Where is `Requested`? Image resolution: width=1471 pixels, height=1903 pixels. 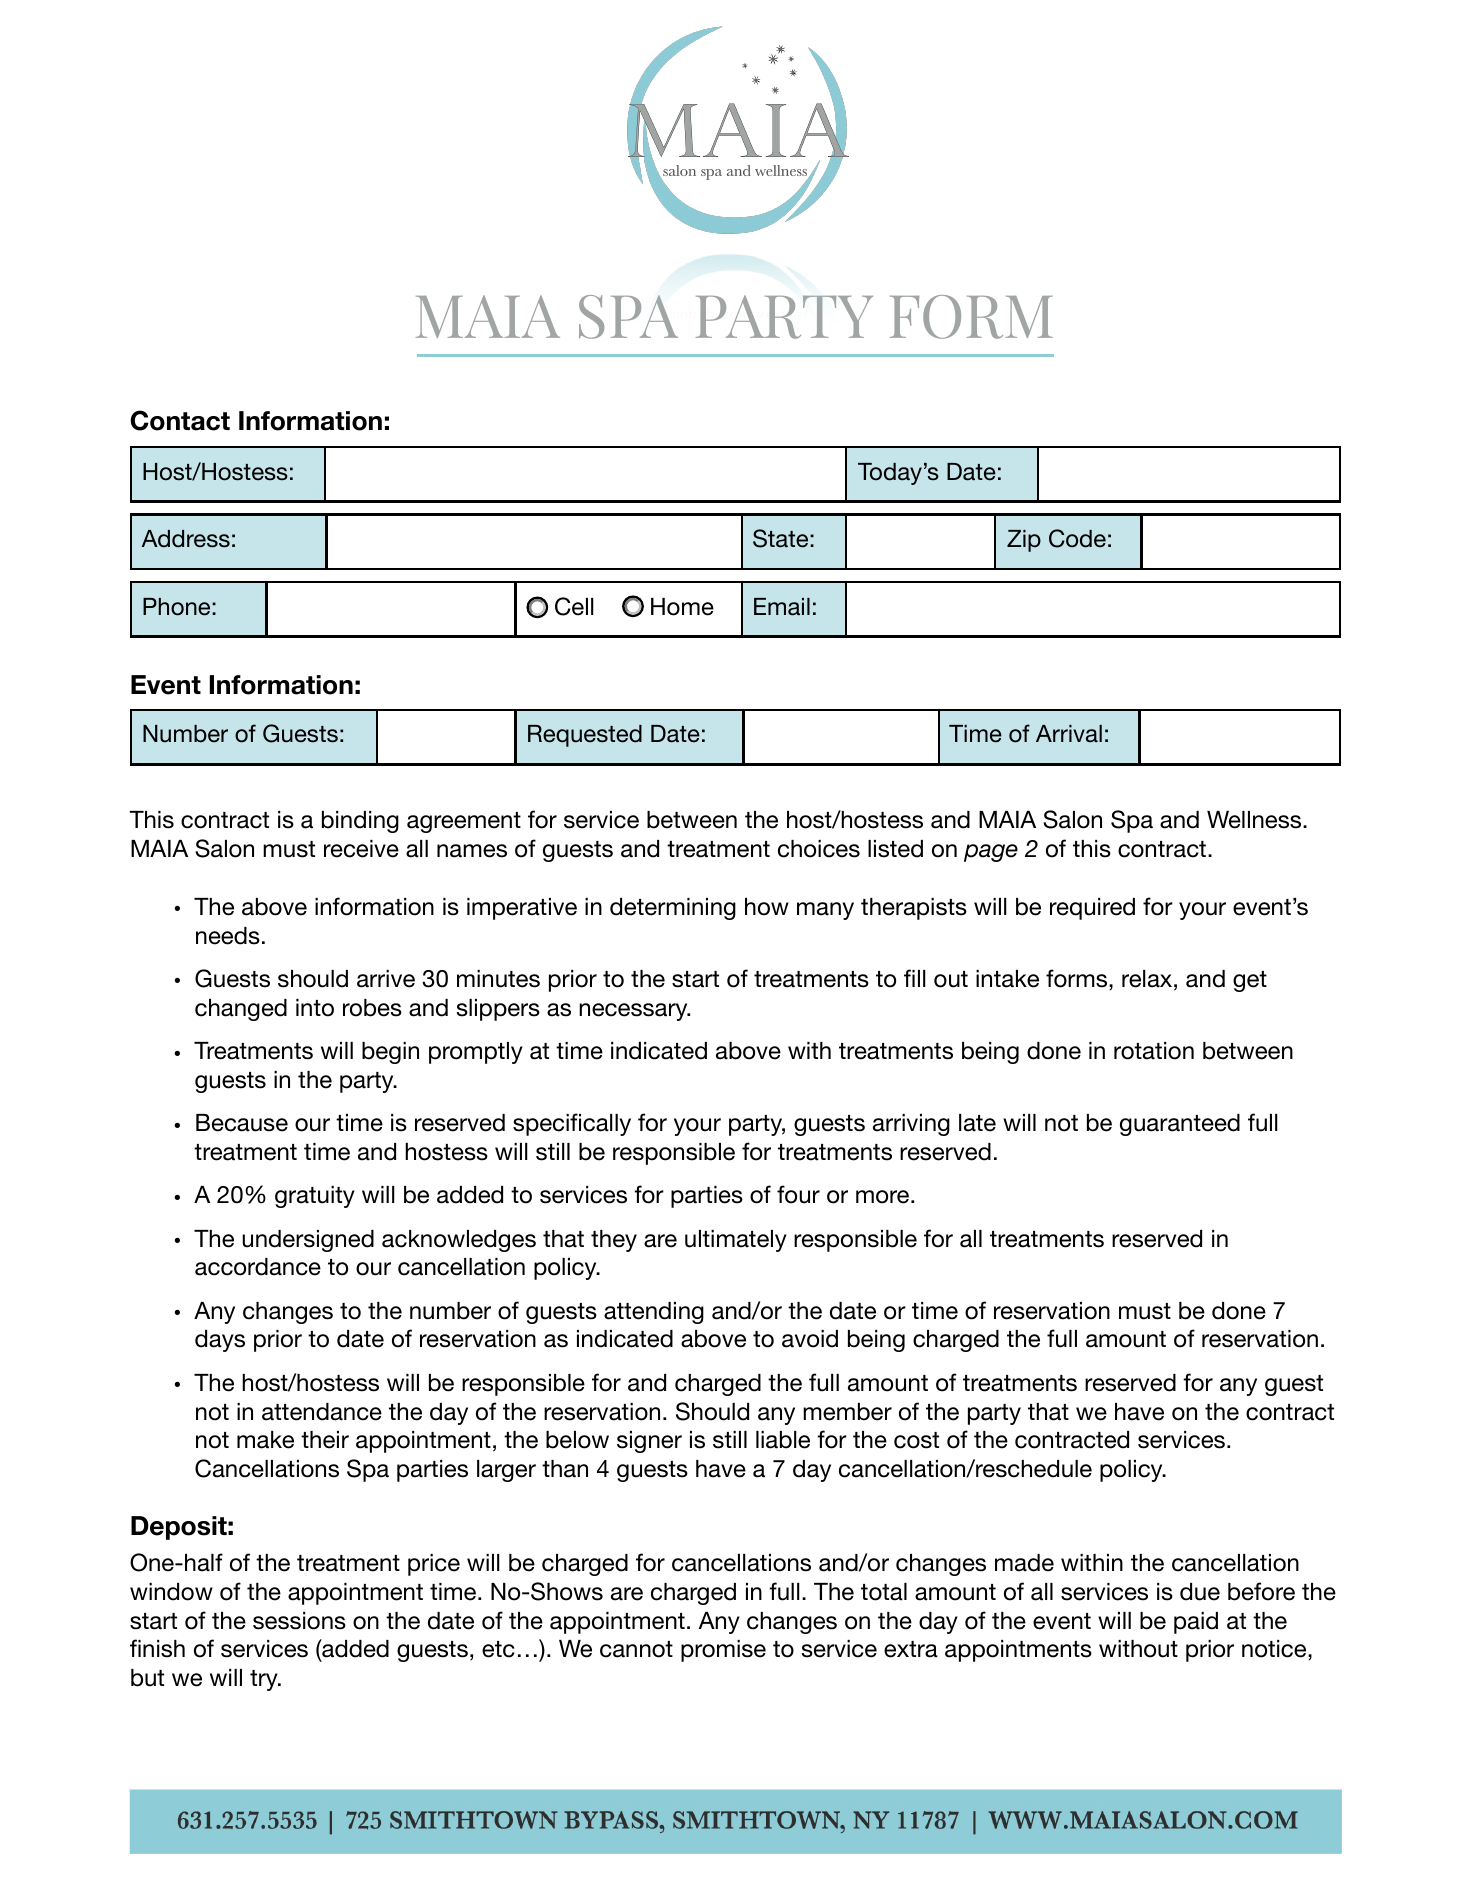
Requested is located at coordinates (585, 736).
